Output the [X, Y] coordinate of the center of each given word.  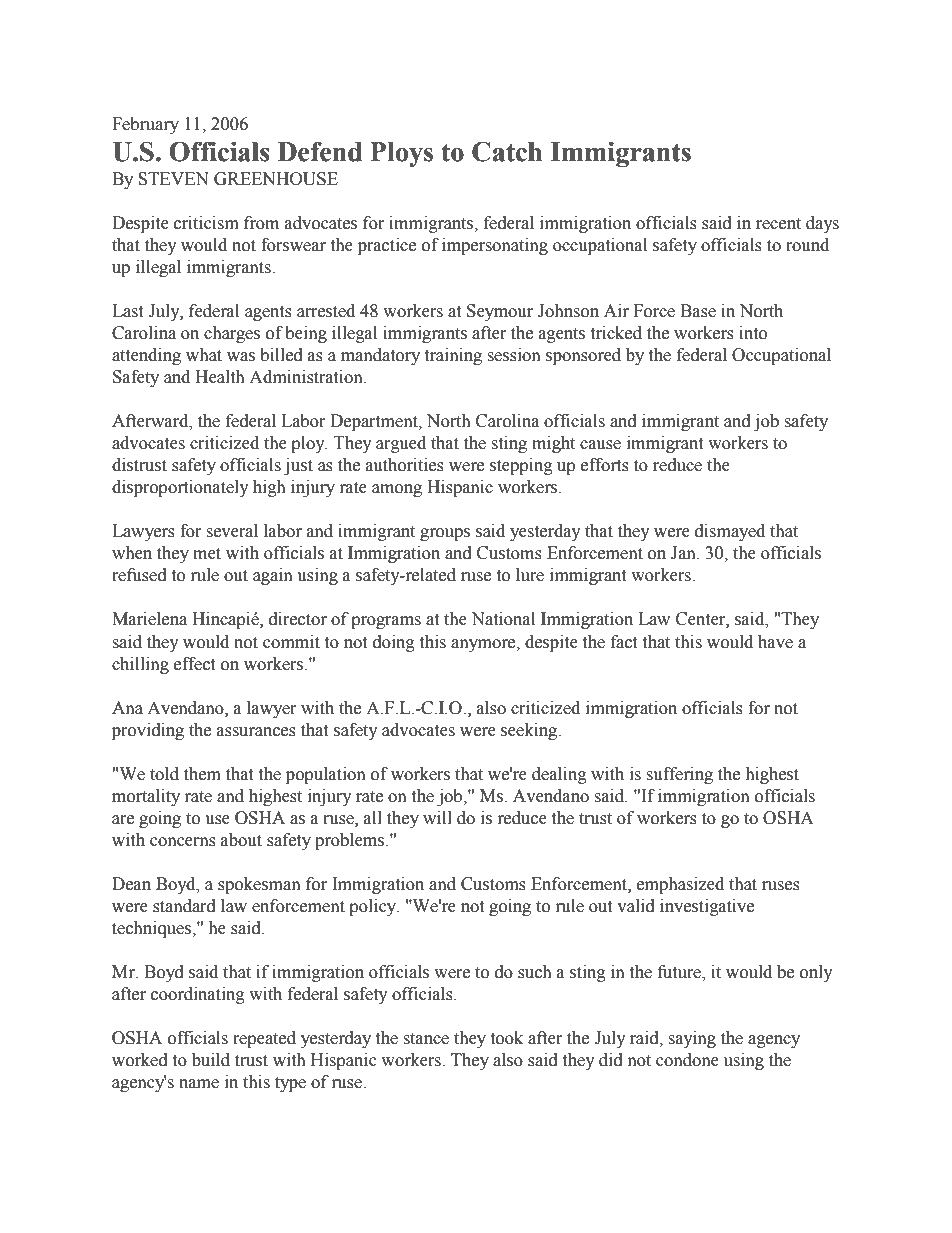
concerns [183, 842]
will [437, 817]
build [211, 1060]
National [503, 619]
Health [220, 377]
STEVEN [173, 179]
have [775, 642]
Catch [507, 151]
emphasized [680, 885]
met [207, 554]
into [753, 333]
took [506, 1038]
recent [778, 224]
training [453, 356]
